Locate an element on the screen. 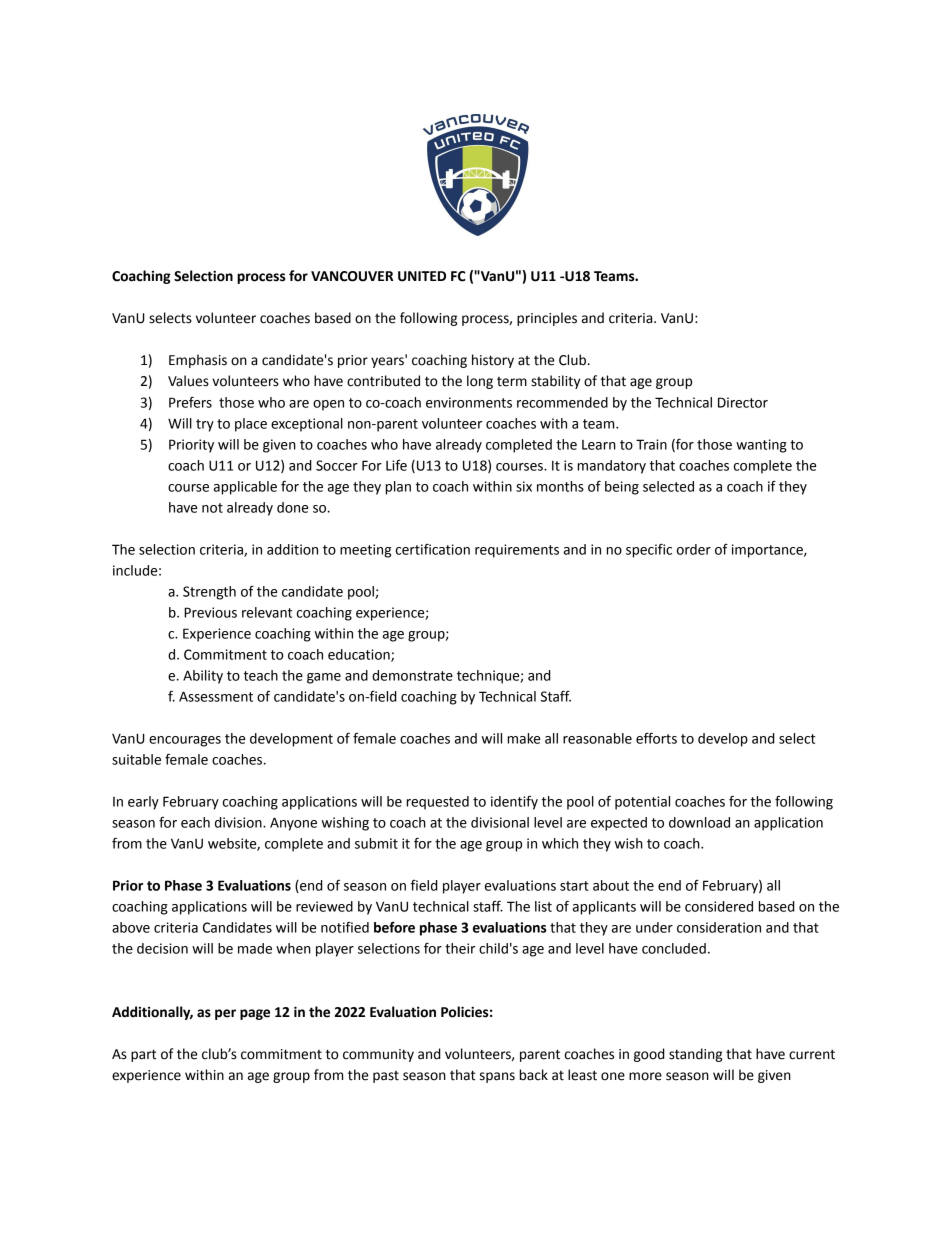  part is located at coordinates (144, 1055).
